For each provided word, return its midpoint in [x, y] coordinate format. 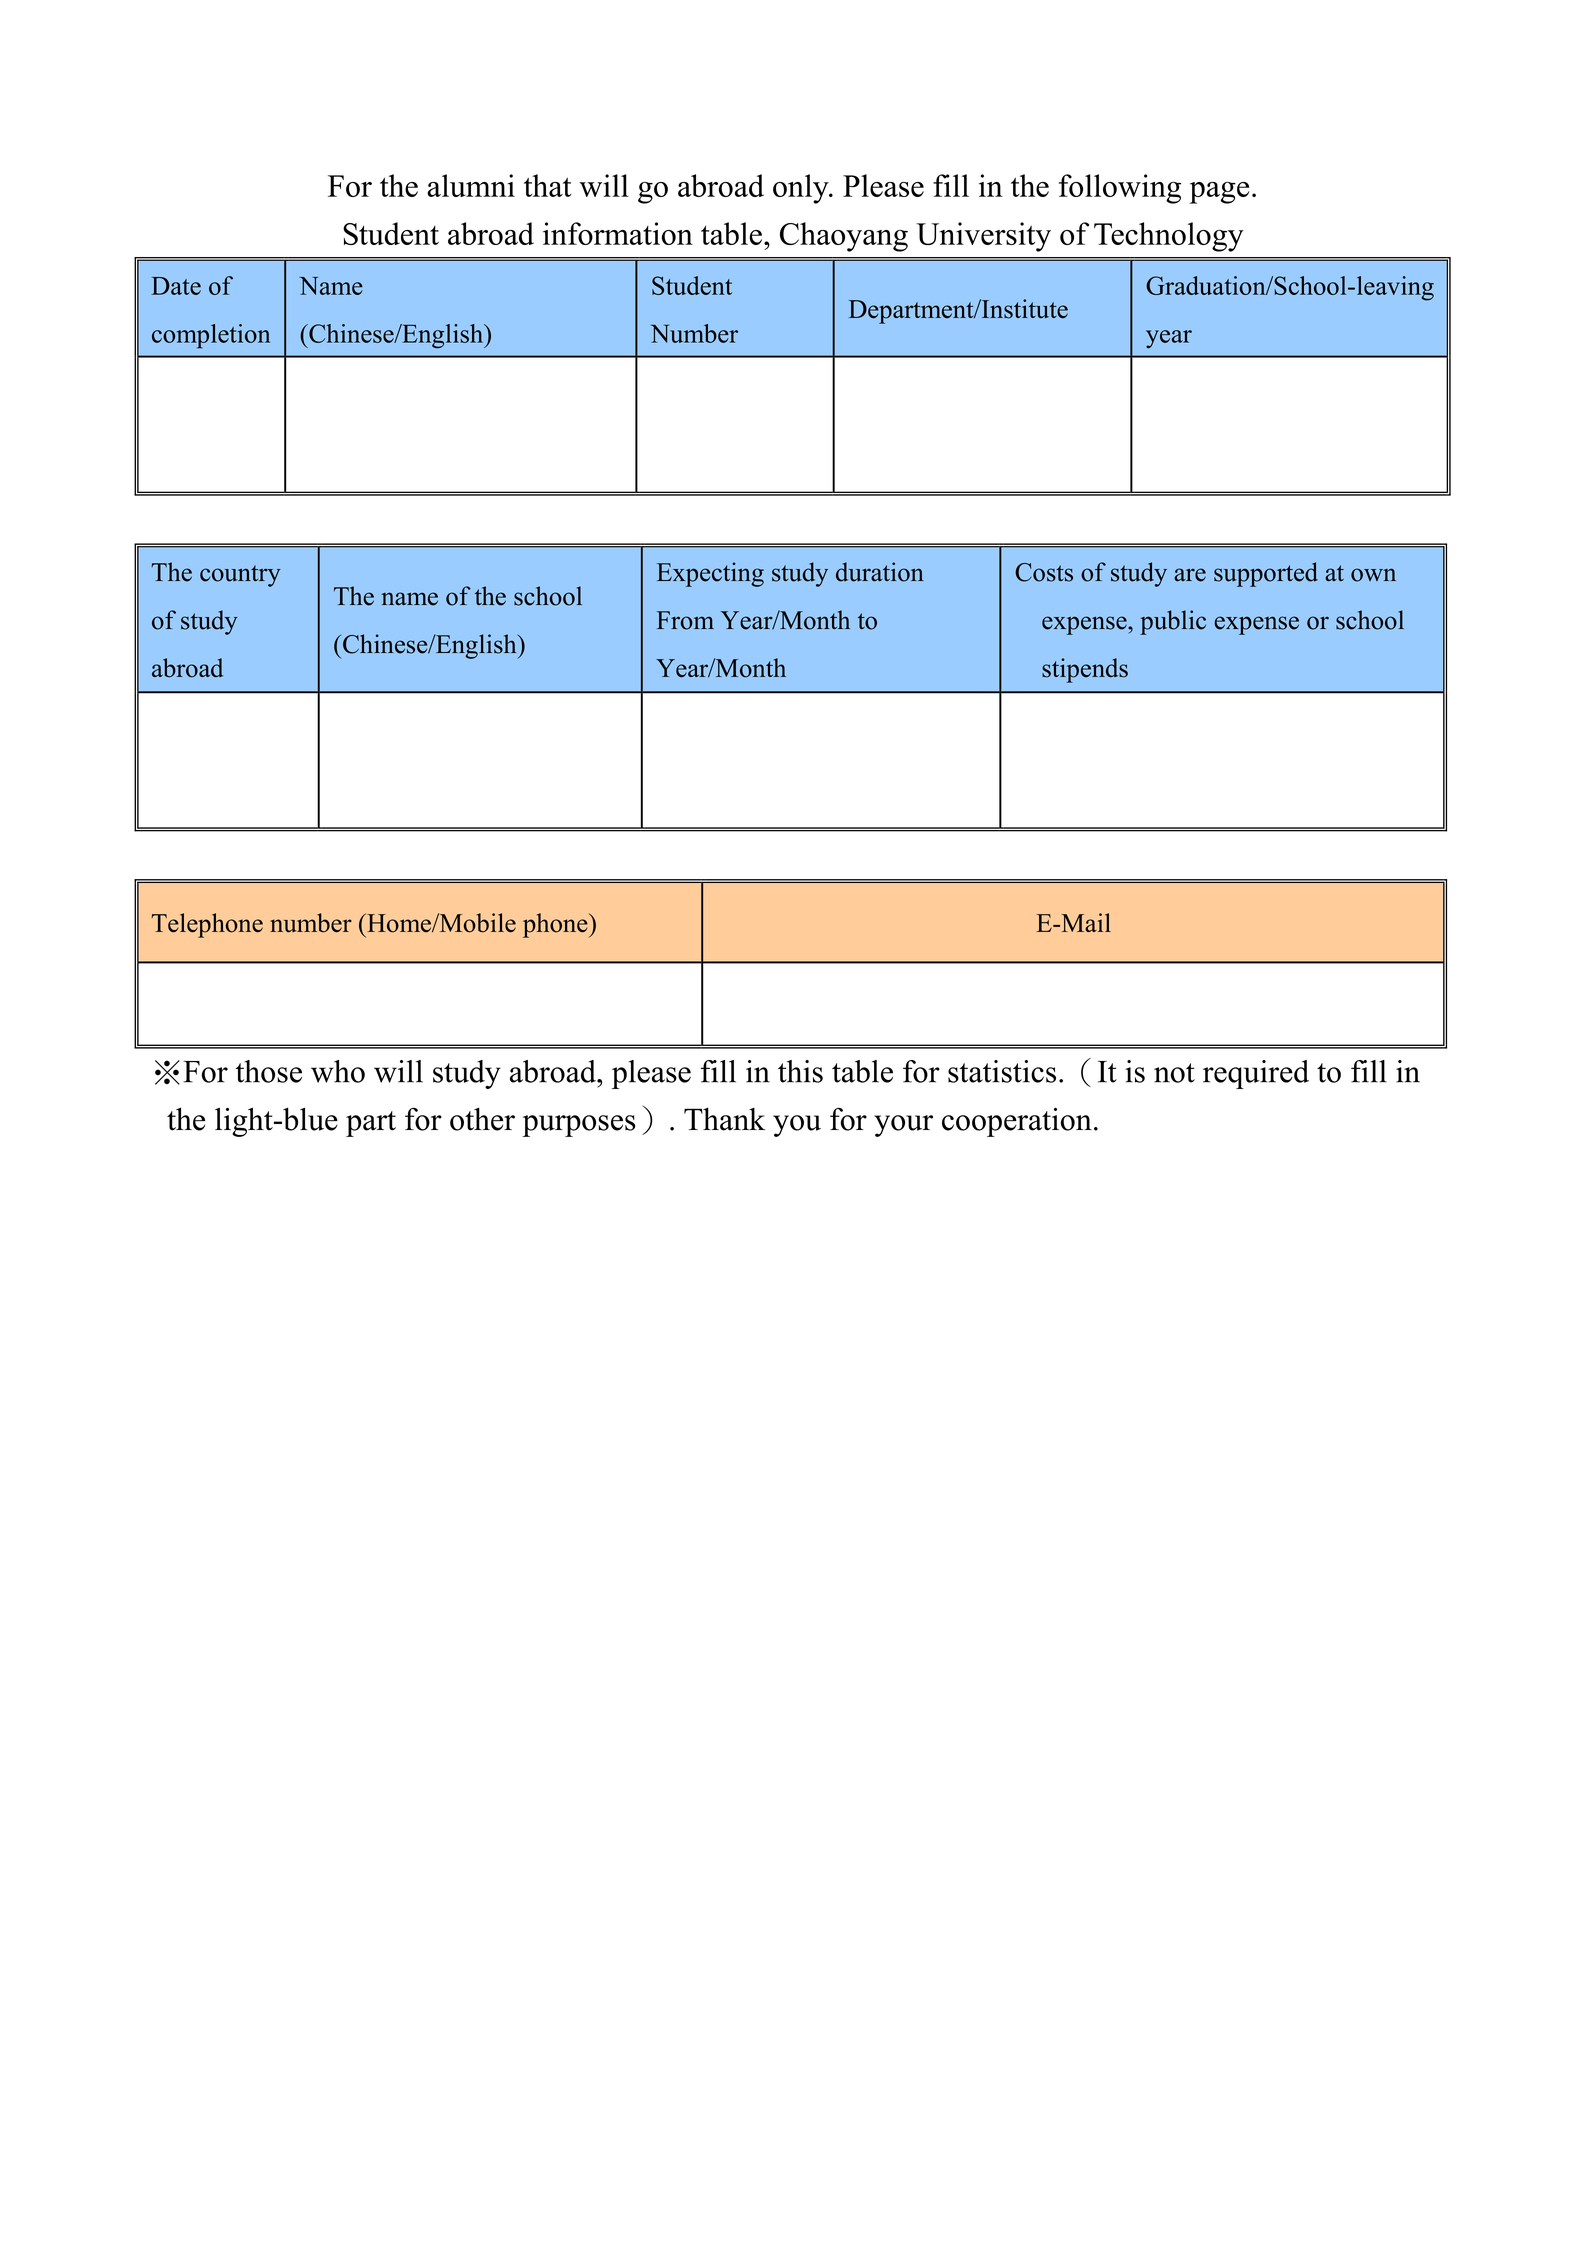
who [338, 1071]
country [240, 576]
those [269, 1071]
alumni [471, 185]
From [685, 620]
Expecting [710, 574]
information [618, 233]
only [802, 189]
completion [211, 336]
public [1173, 622]
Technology [1169, 237]
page [1219, 193]
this [800, 1071]
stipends [1085, 670]
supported [1266, 574]
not [1174, 1073]
